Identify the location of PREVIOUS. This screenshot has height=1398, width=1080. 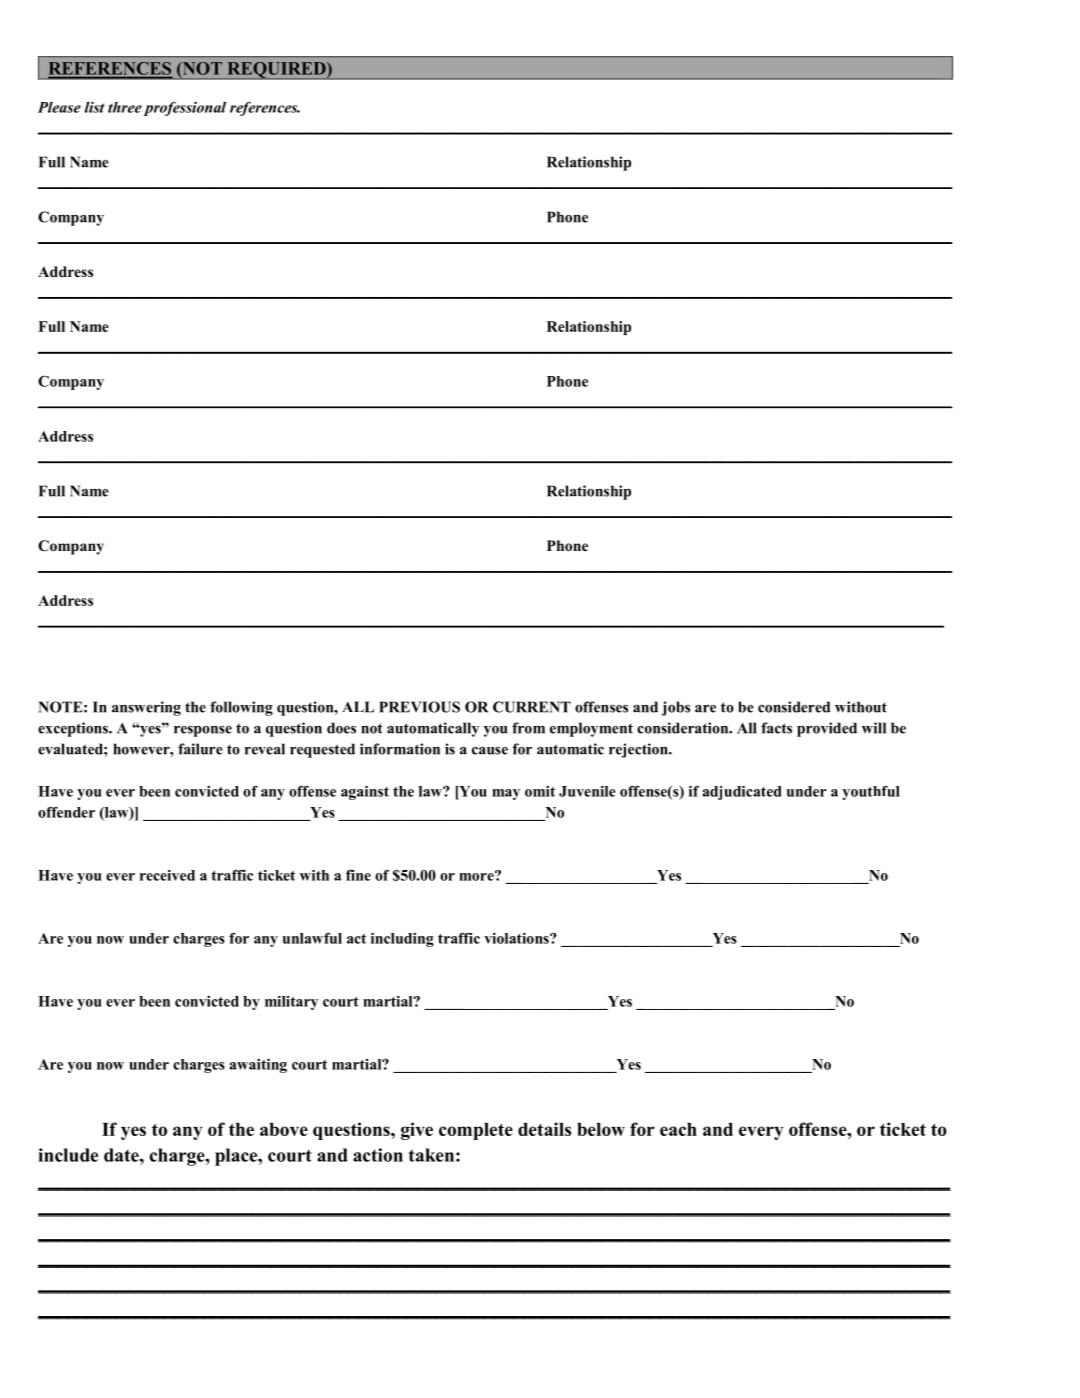
(419, 707).
